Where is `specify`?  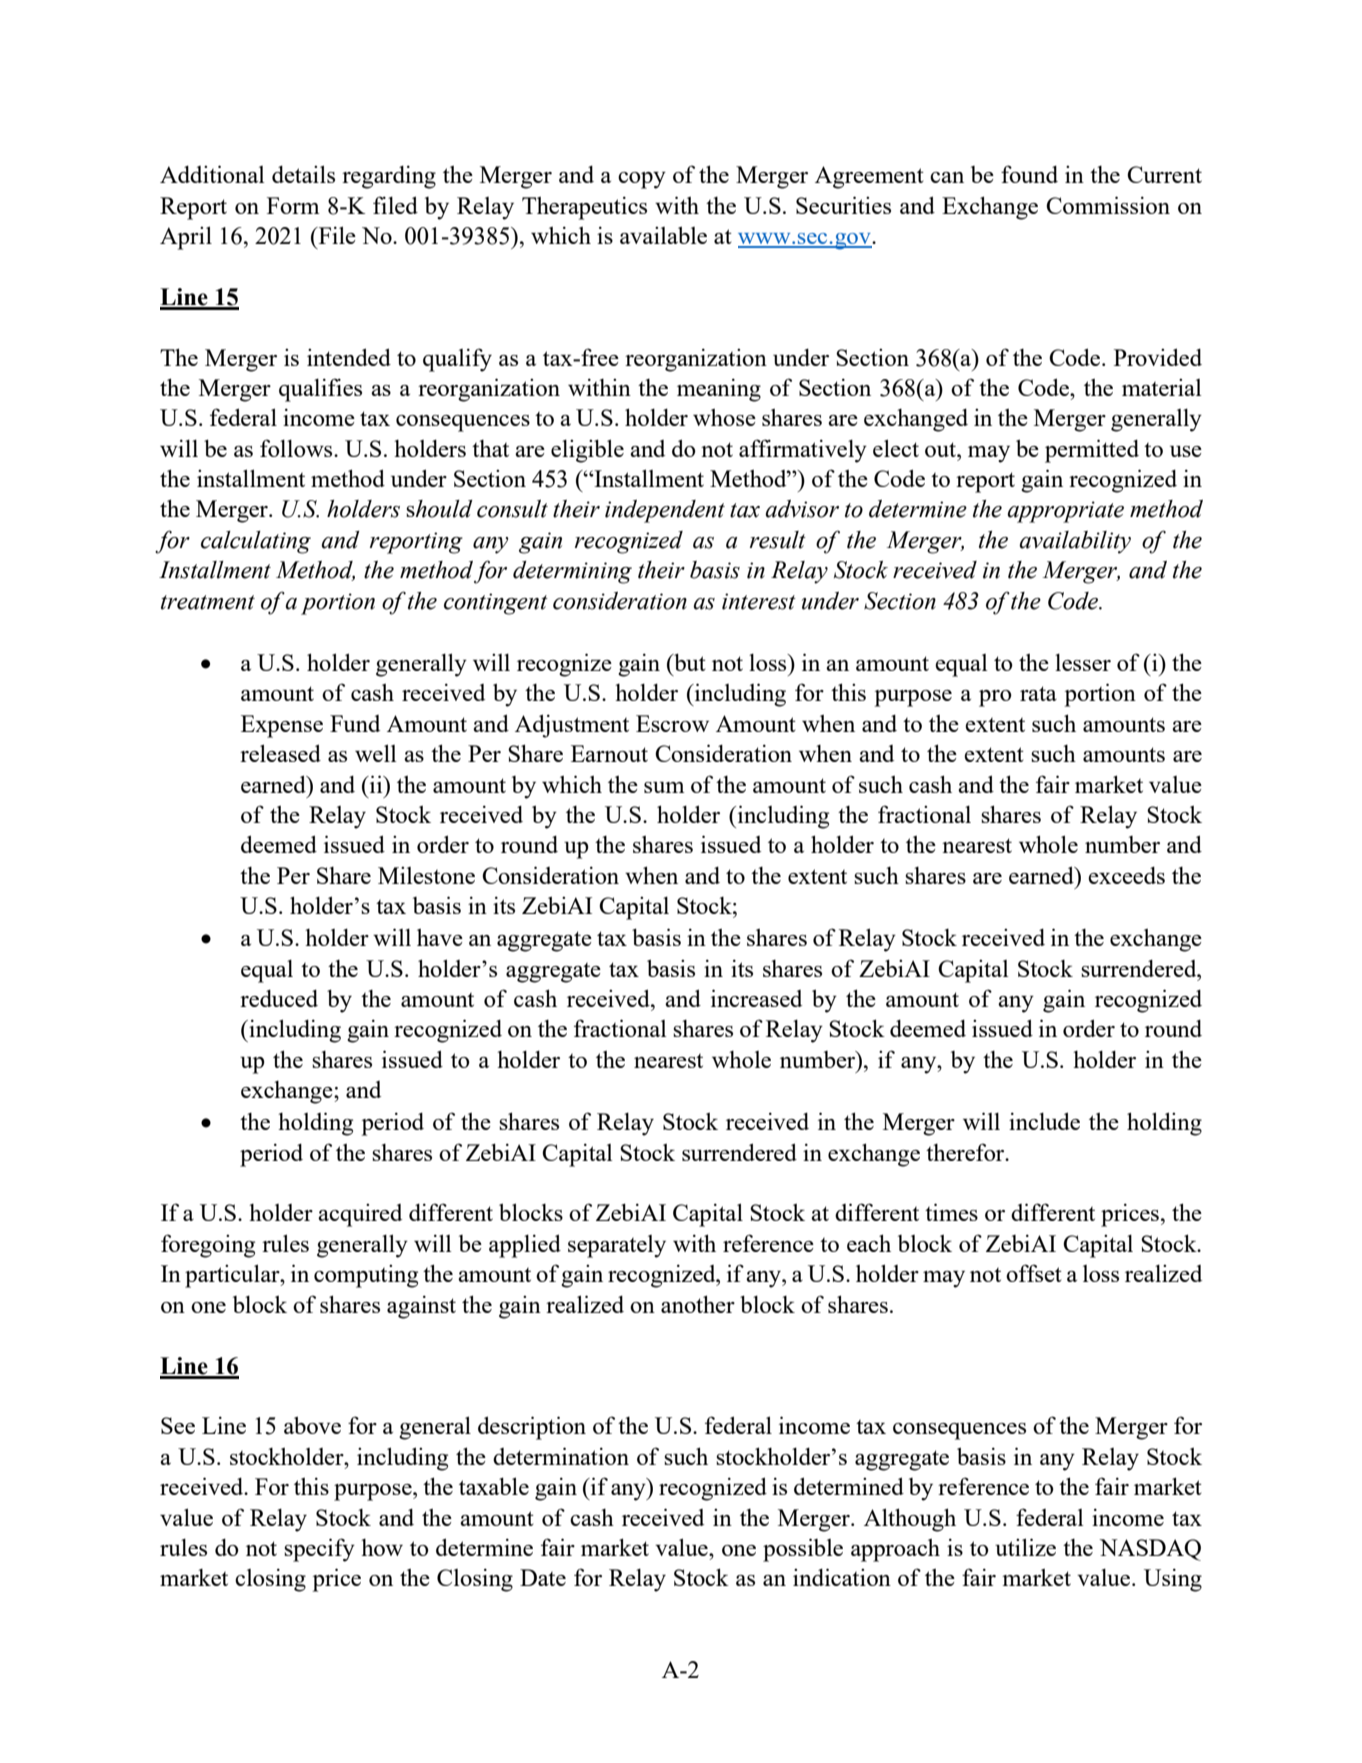 specify is located at coordinates (319, 1550).
